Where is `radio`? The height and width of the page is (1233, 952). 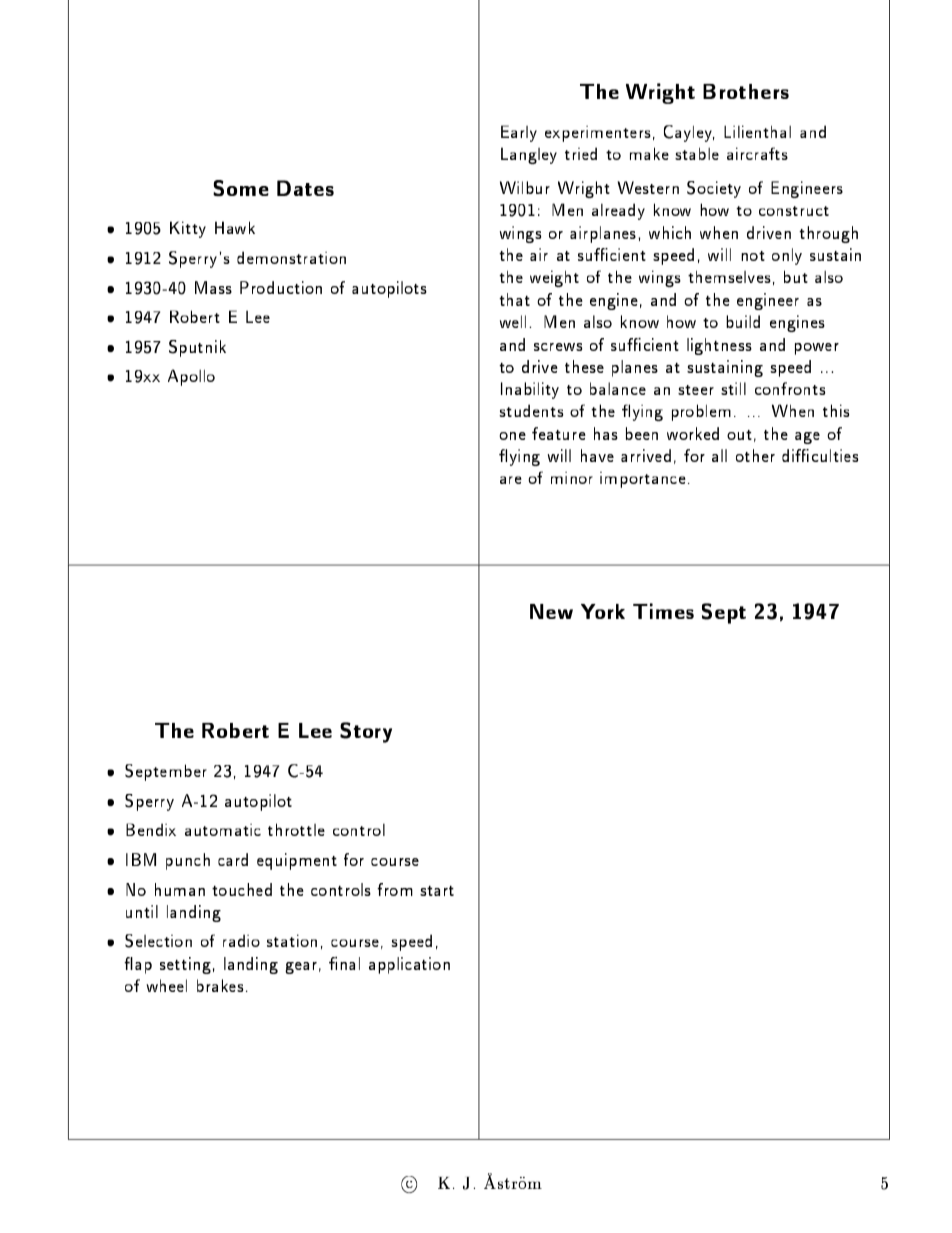 radio is located at coordinates (241, 940).
